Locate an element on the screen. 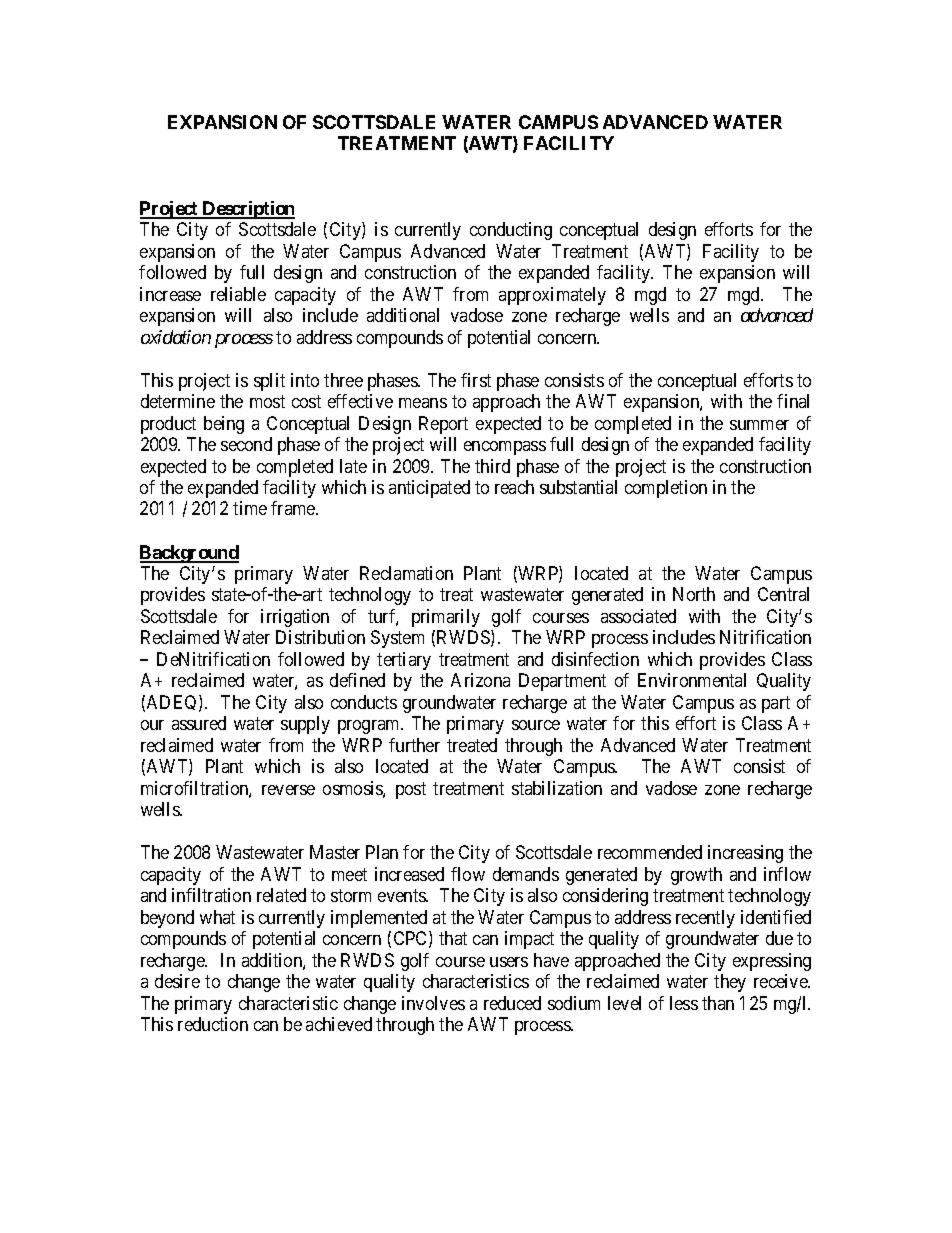 The height and width of the screenshot is (1233, 952). assured is located at coordinates (199, 723).
